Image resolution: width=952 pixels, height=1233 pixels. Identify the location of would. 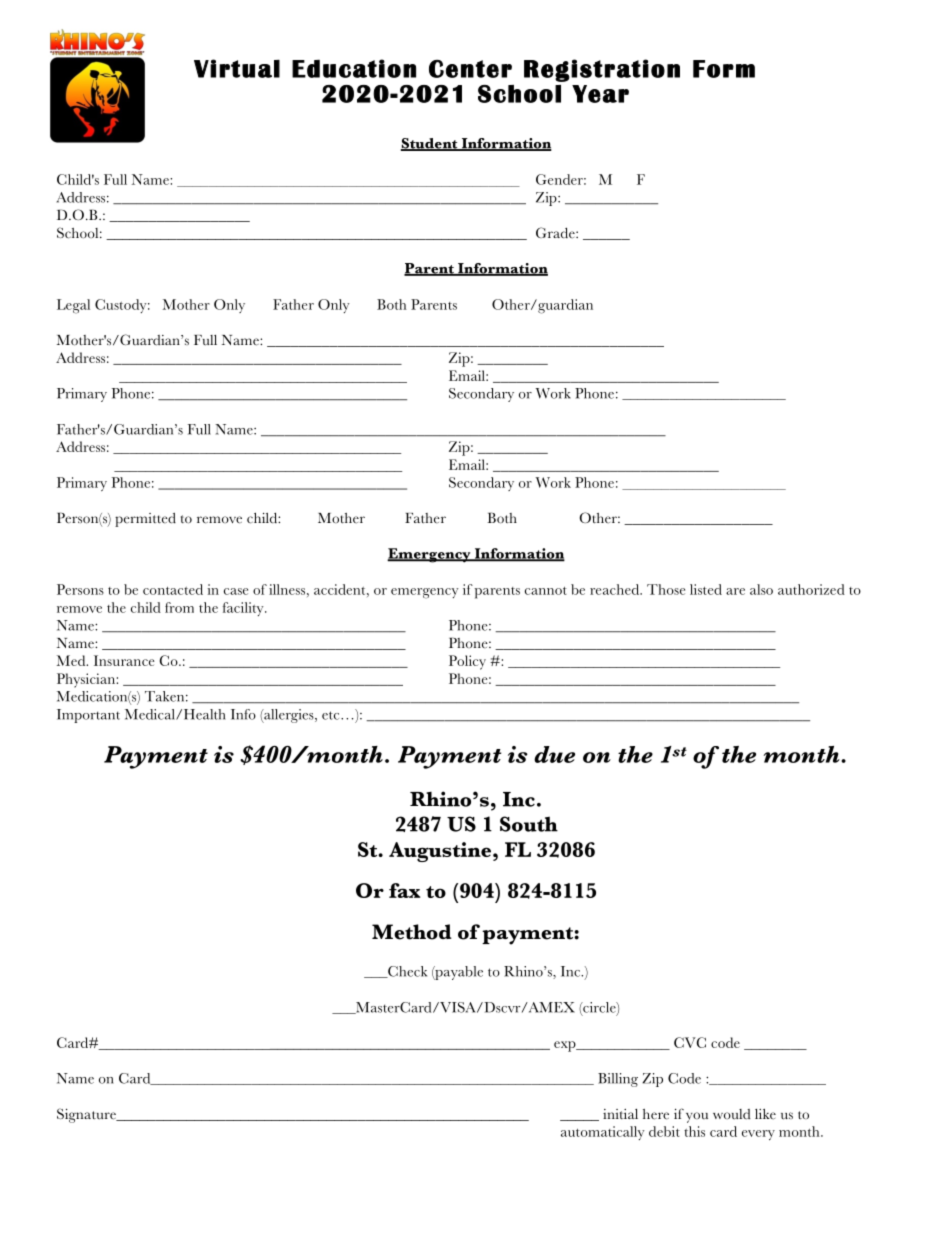
(731, 1114).
